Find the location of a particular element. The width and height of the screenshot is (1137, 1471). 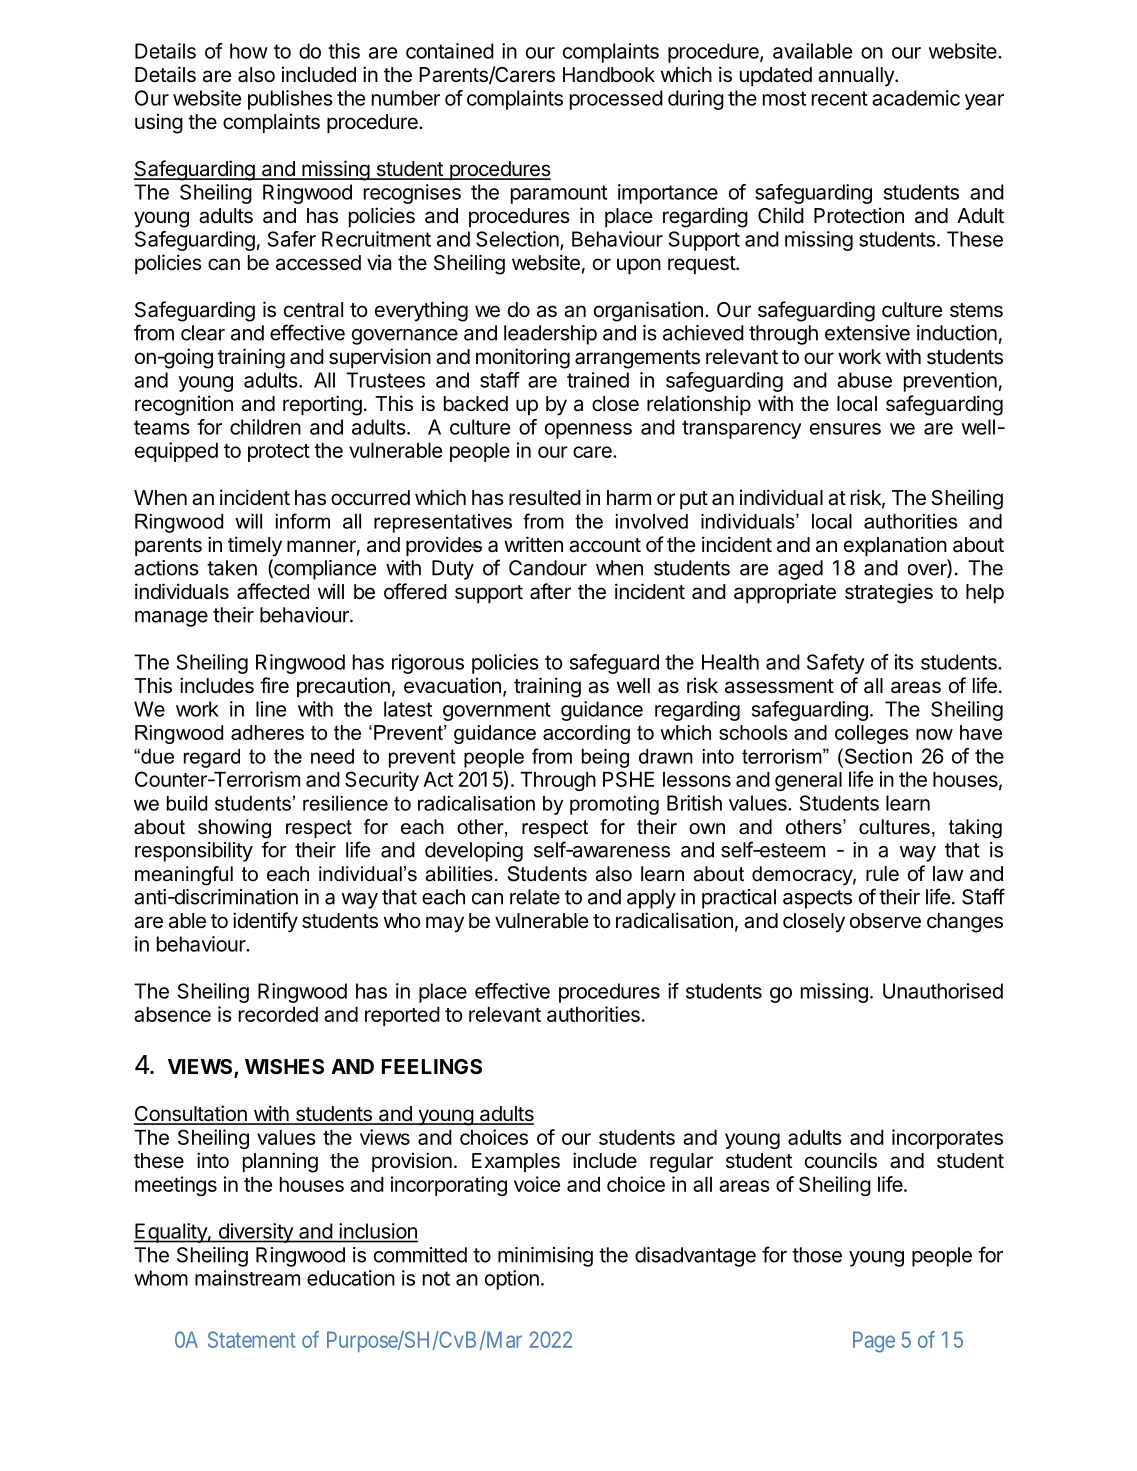

abuse is located at coordinates (864, 380).
